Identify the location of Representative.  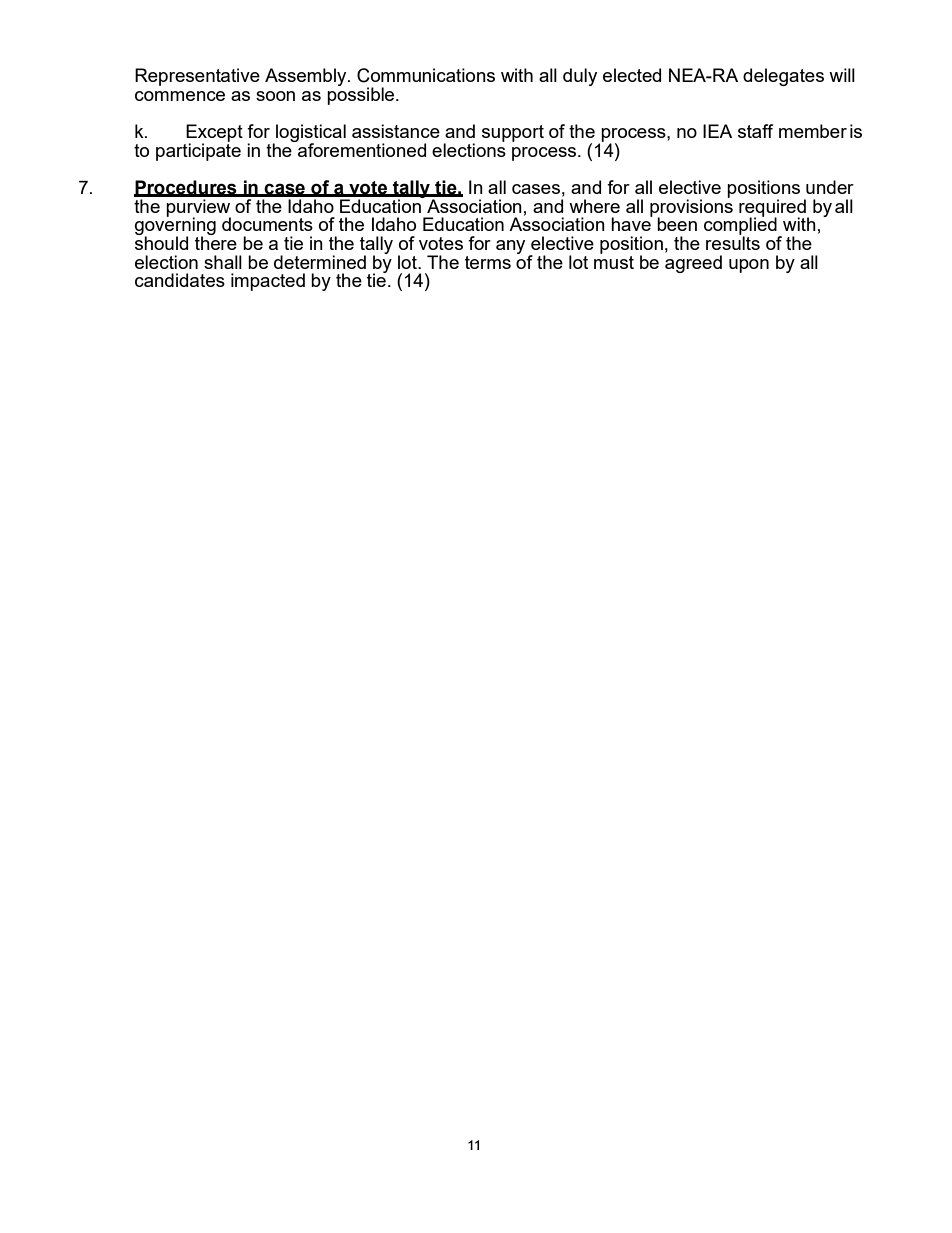
(197, 77).
